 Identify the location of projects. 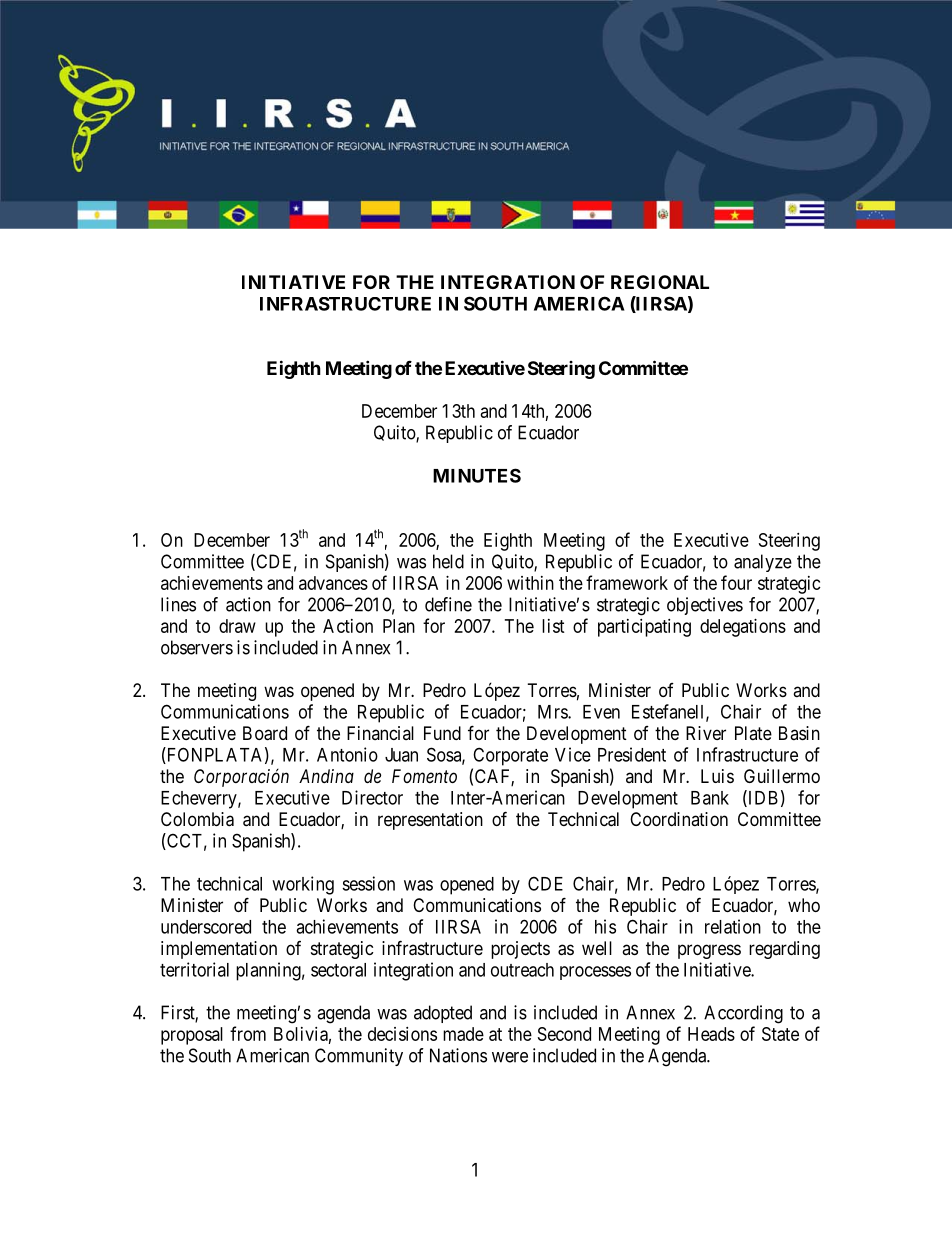
(520, 950).
